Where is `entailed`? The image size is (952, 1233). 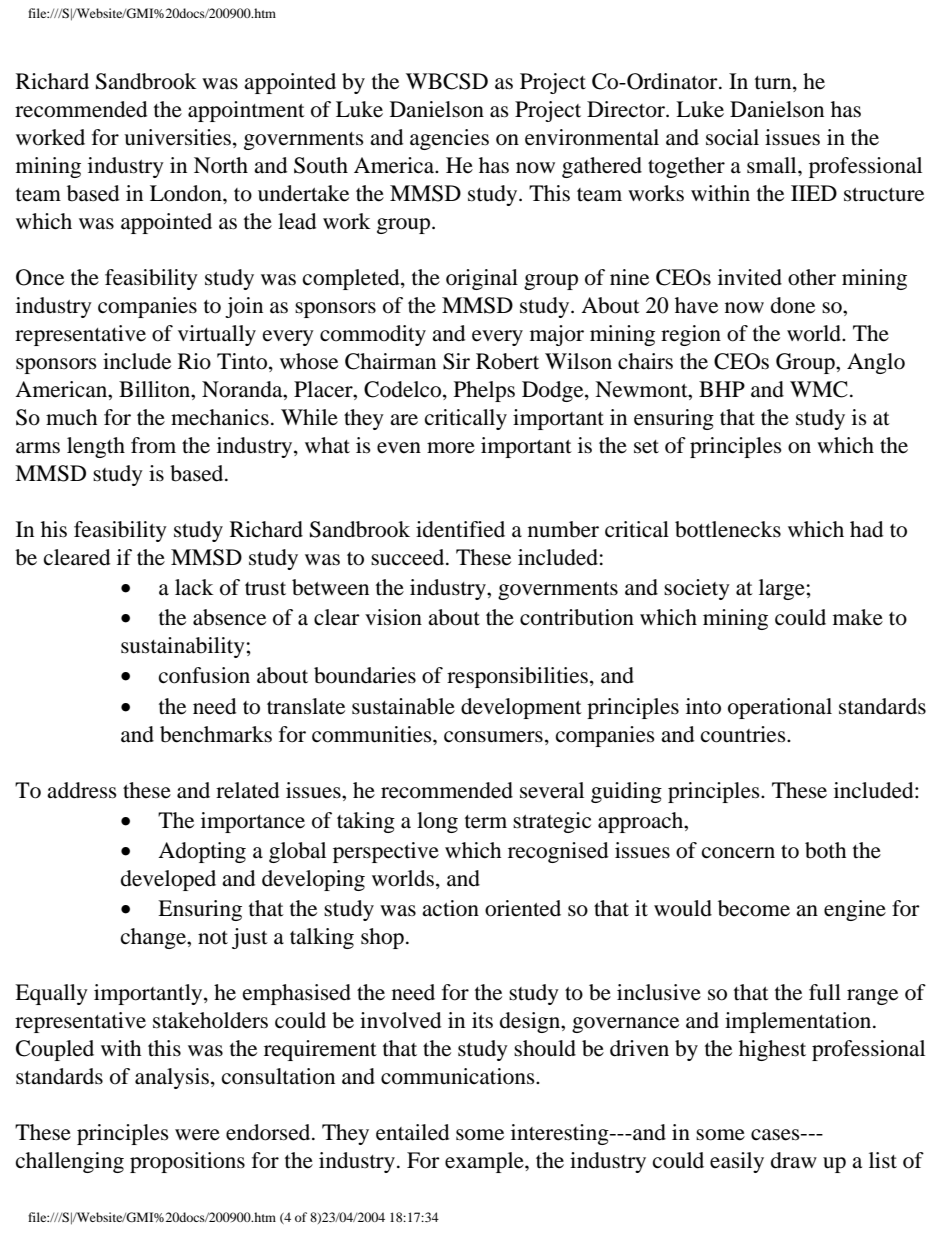
entailed is located at coordinates (412, 1132).
